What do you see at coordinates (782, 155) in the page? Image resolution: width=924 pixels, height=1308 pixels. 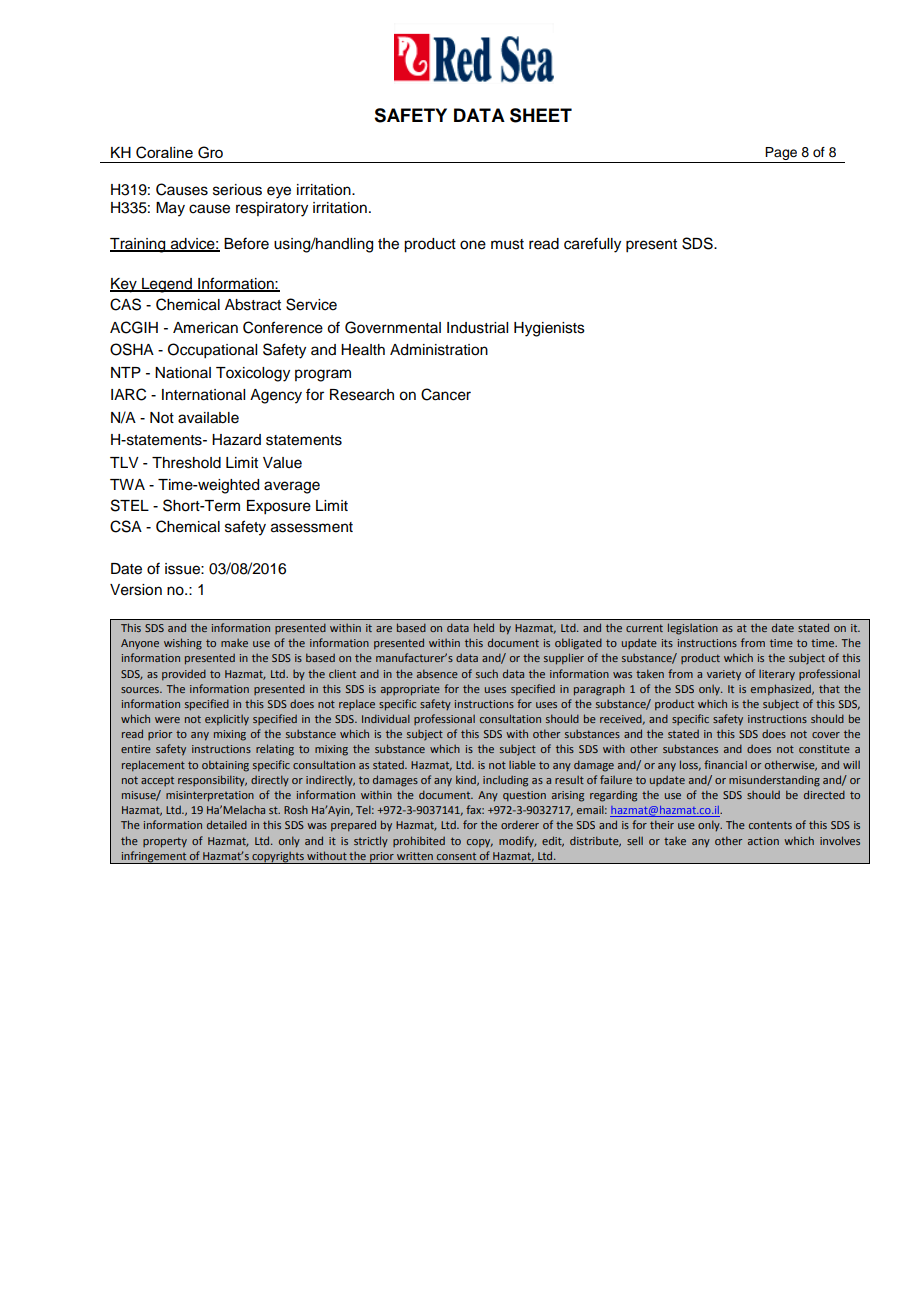 I see `Page` at bounding box center [782, 155].
